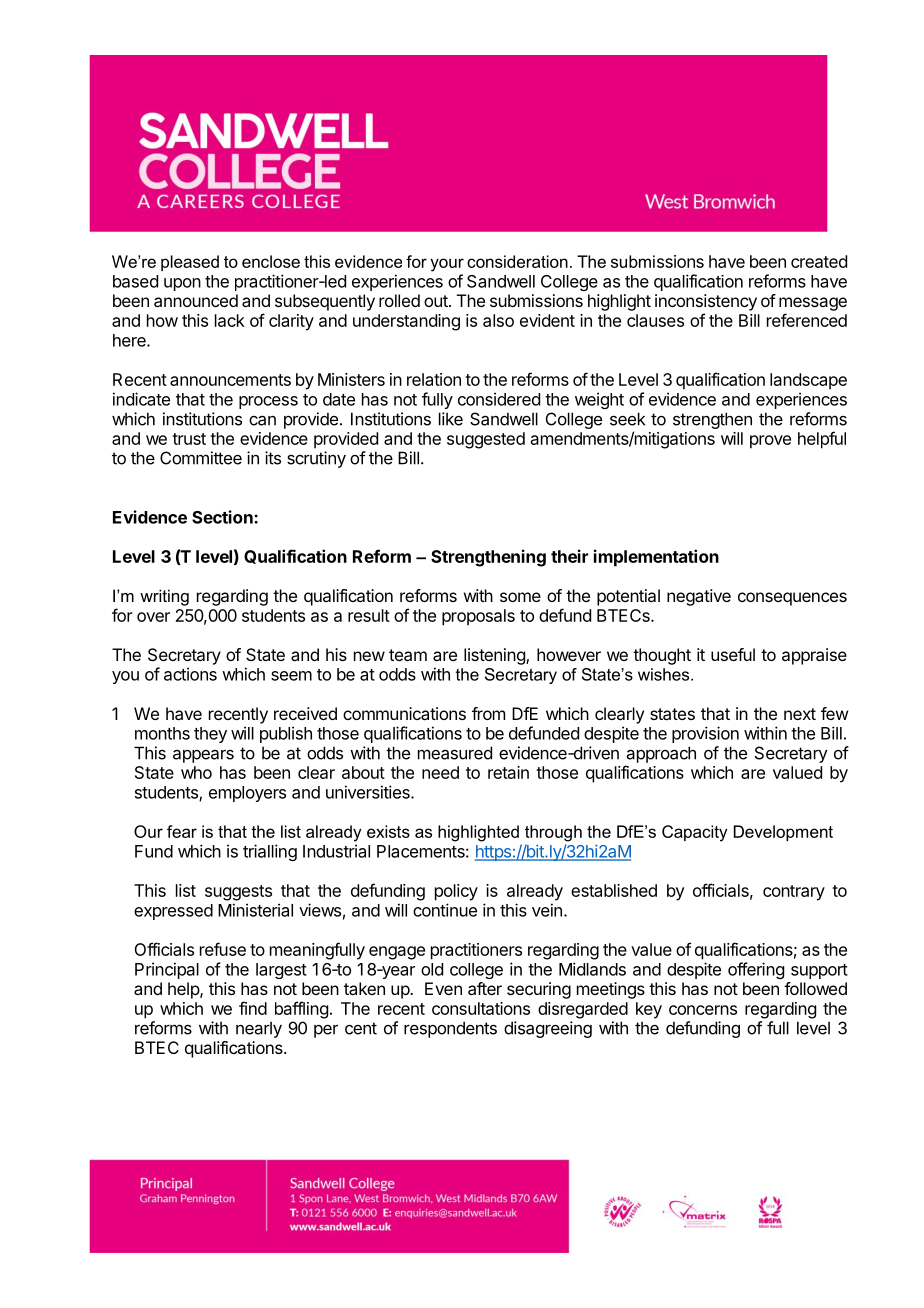  Describe the element at coordinates (190, 674) in the document. I see `actions` at that location.
